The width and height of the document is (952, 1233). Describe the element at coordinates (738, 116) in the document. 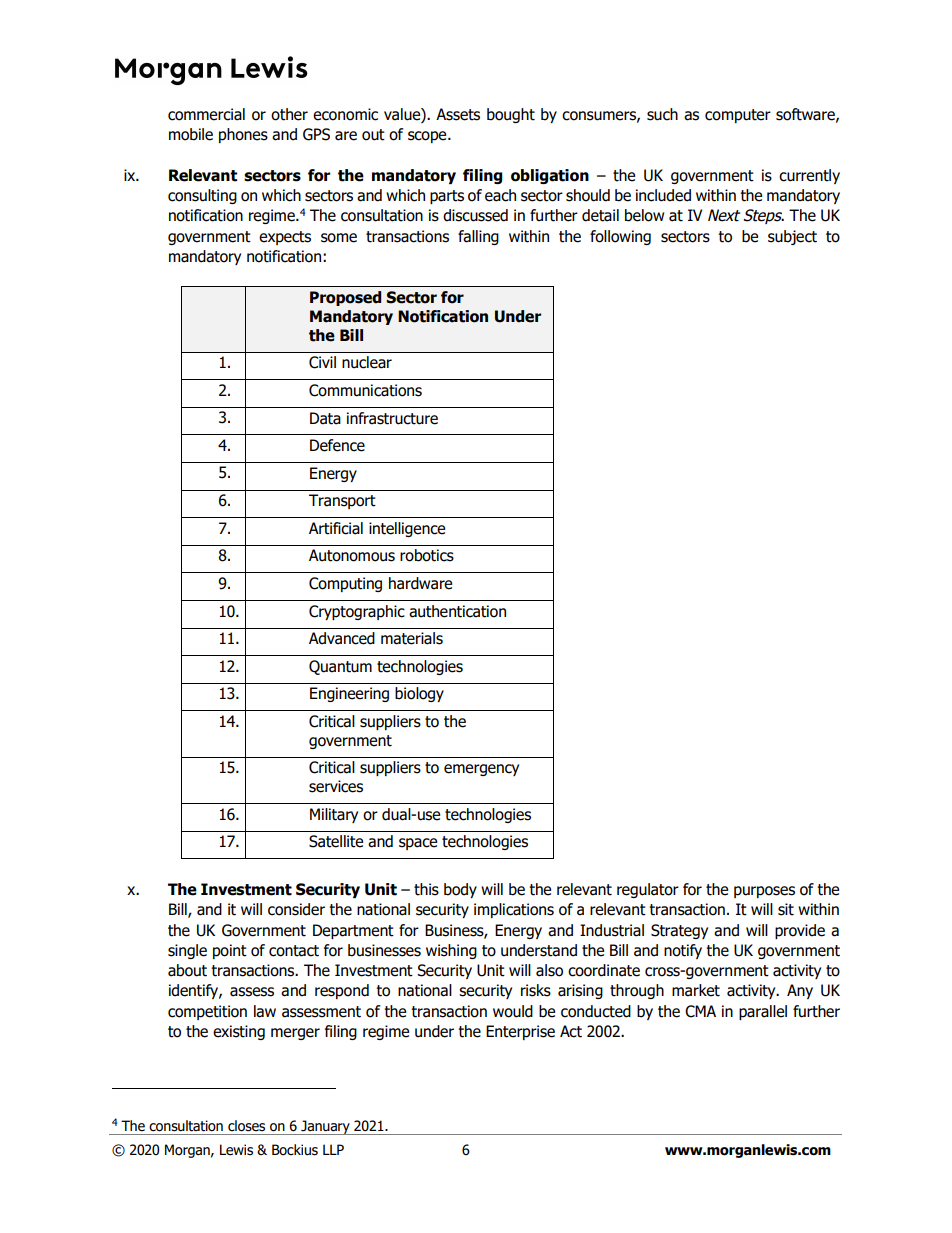

I see `computer` at that location.
